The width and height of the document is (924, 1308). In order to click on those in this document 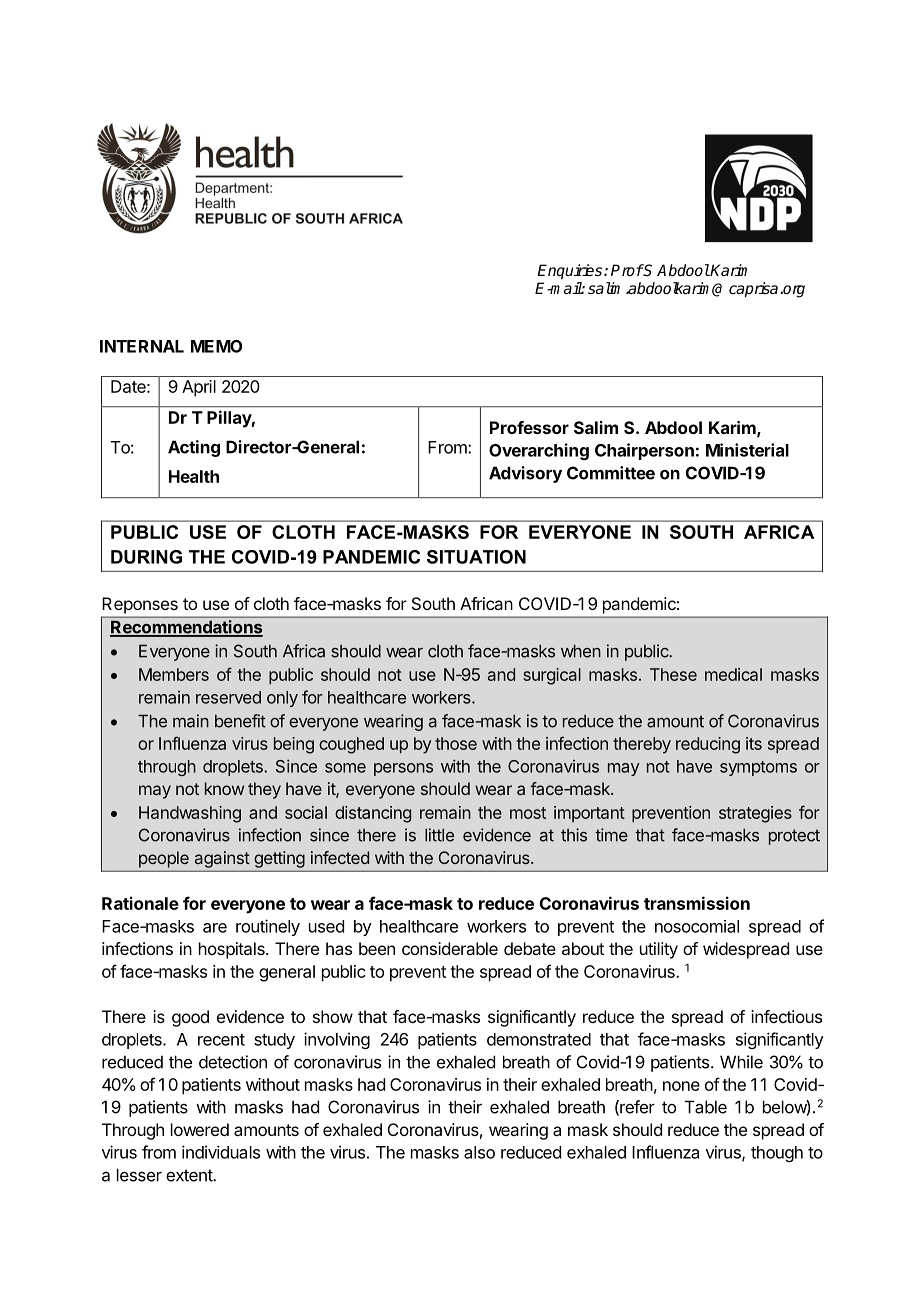, I will do `click(456, 743)`.
